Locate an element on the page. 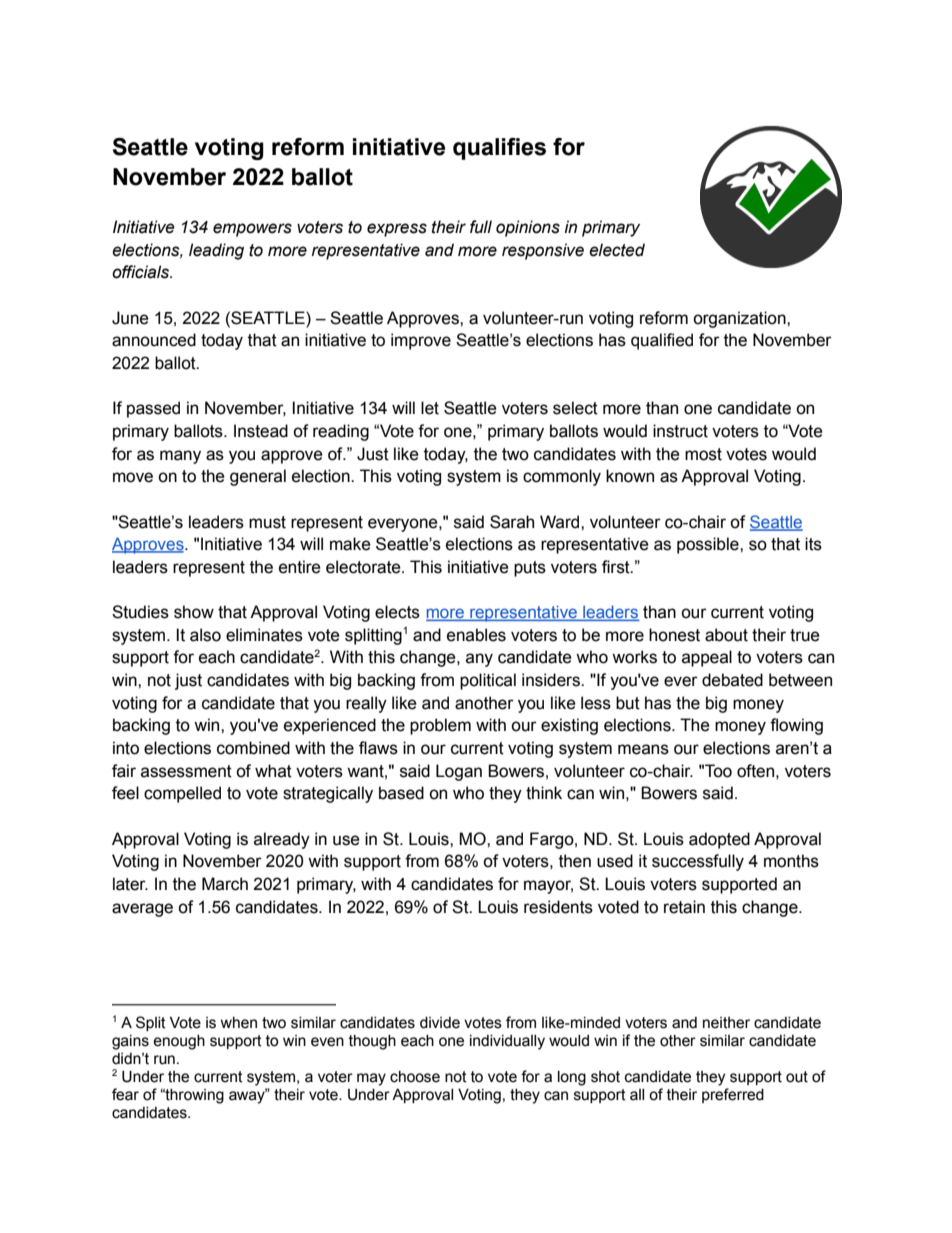 Image resolution: width=952 pixels, height=1233 pixels. about is located at coordinates (726, 635).
